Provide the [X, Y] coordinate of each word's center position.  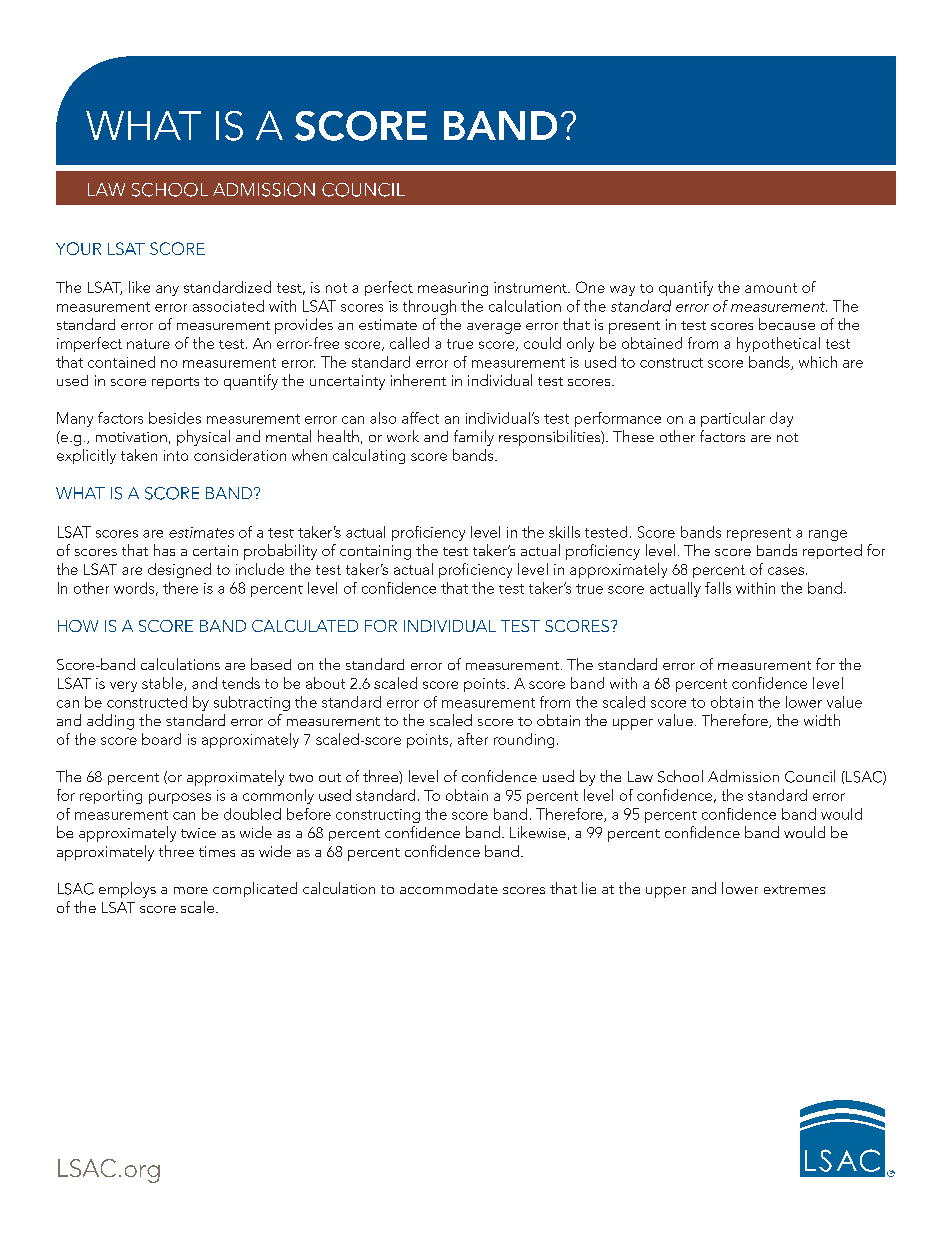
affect [420, 418]
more [191, 890]
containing [375, 552]
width [822, 720]
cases [786, 571]
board [161, 739]
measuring [453, 289]
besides [175, 418]
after [473, 739]
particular [733, 419]
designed [179, 570]
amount [771, 288]
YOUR [78, 248]
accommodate [449, 888]
